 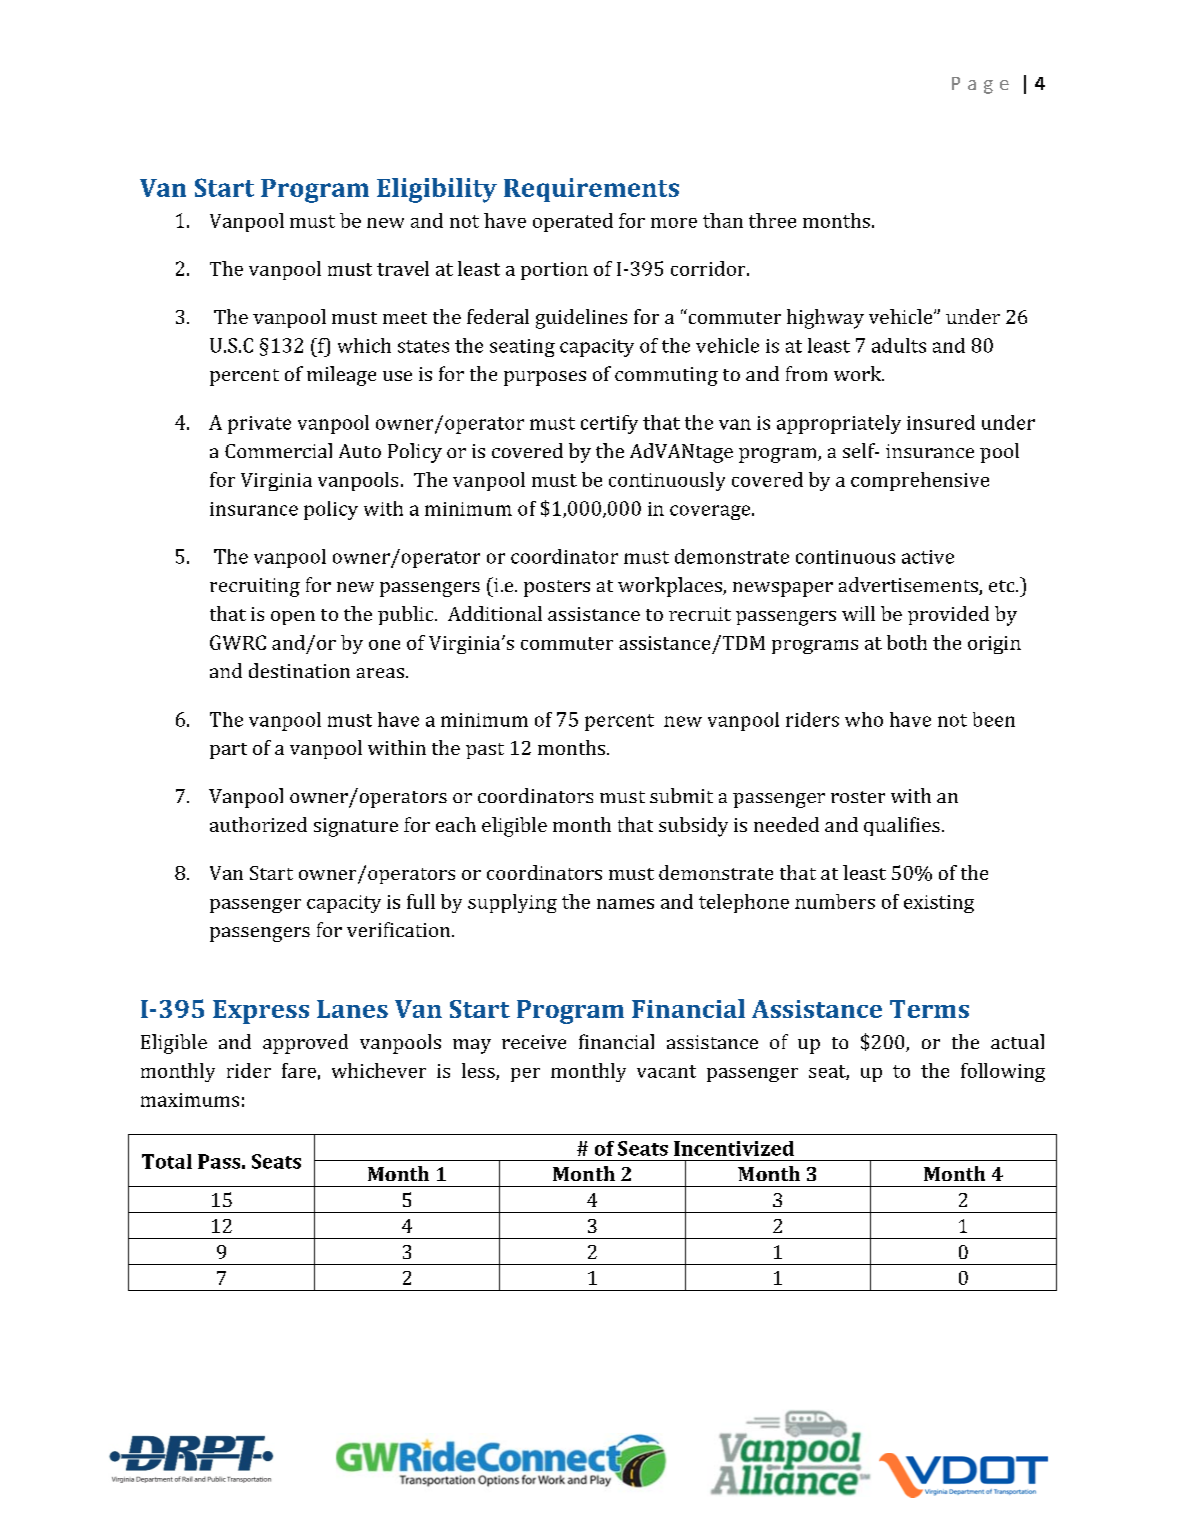 I want to click on comprehensive, so click(x=920, y=481).
